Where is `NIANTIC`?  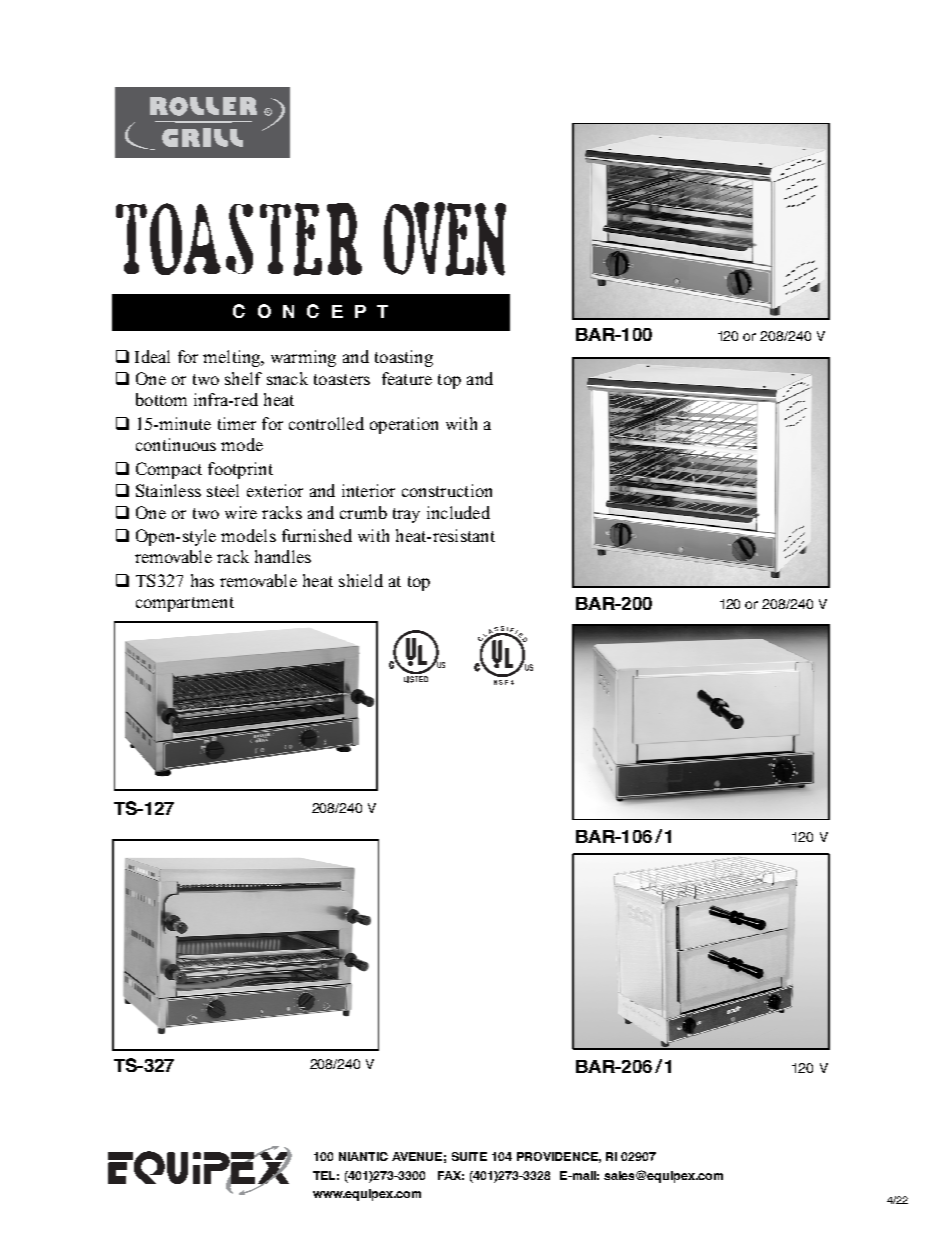 NIANTIC is located at coordinates (363, 1156).
